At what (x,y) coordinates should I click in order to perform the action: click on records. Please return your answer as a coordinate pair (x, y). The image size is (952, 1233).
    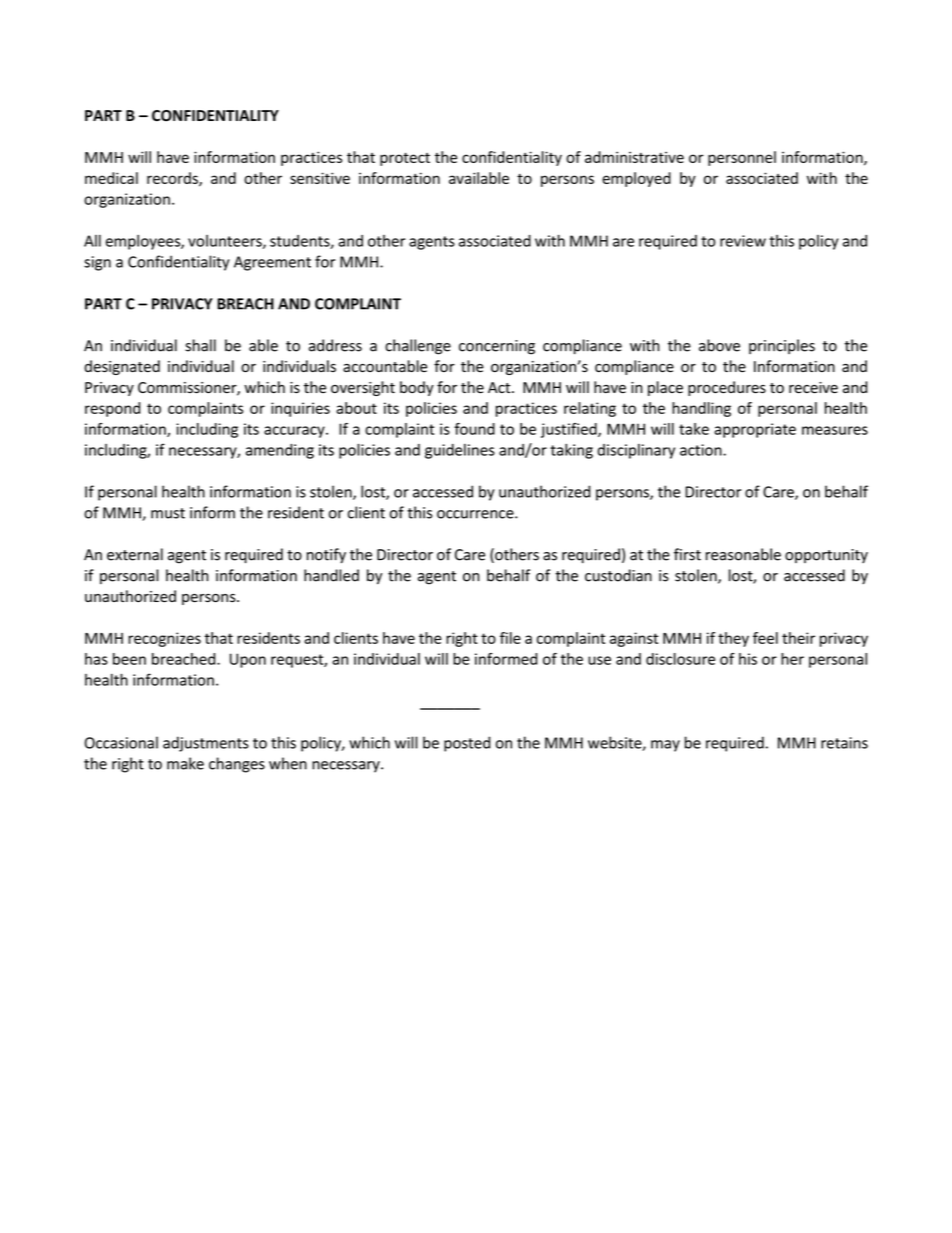
    Looking at the image, I should click on (173, 179).
